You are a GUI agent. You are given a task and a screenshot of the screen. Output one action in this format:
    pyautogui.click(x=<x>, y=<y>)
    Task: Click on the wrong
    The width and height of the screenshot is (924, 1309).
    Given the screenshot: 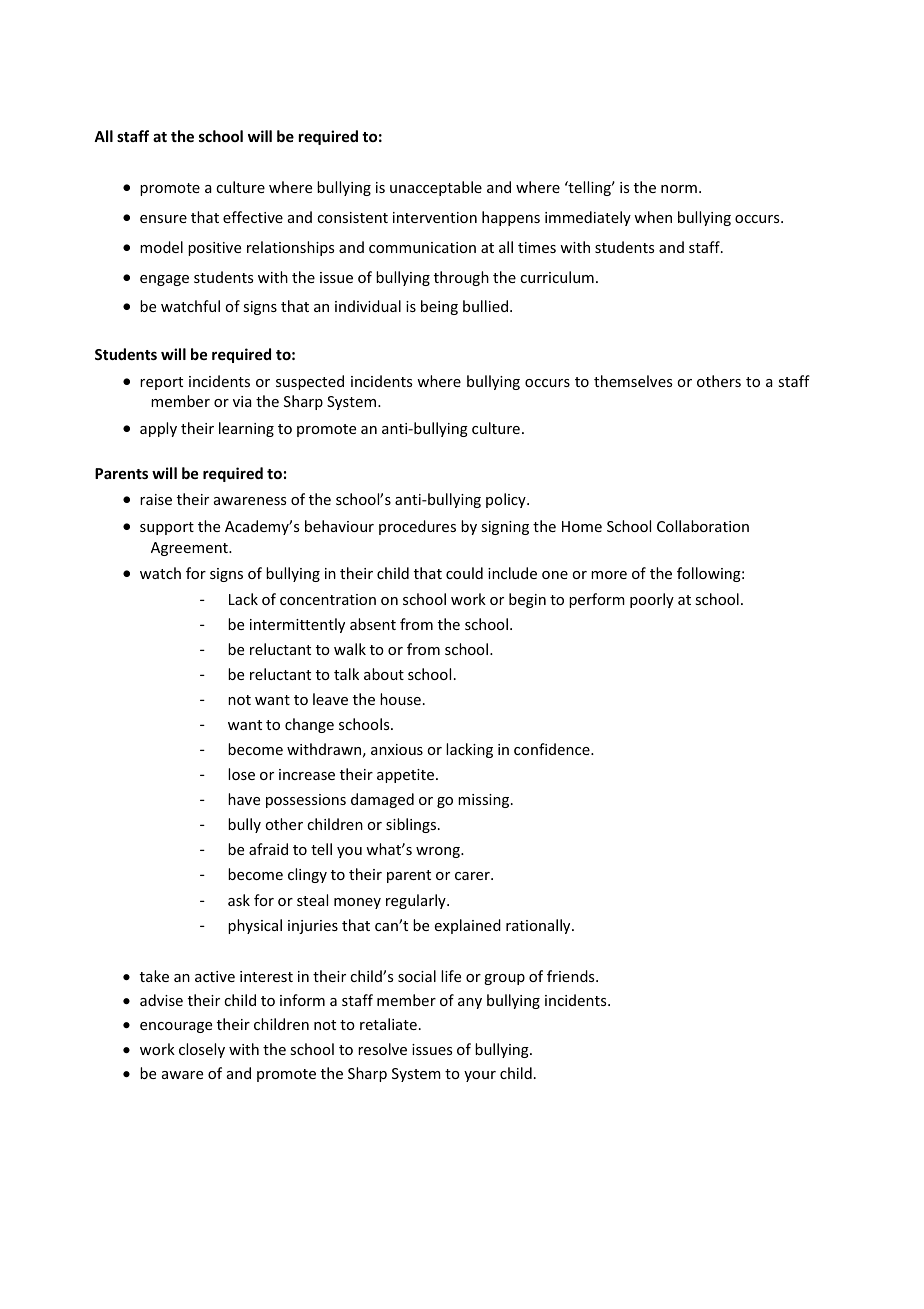 What is the action you would take?
    pyautogui.click(x=439, y=852)
